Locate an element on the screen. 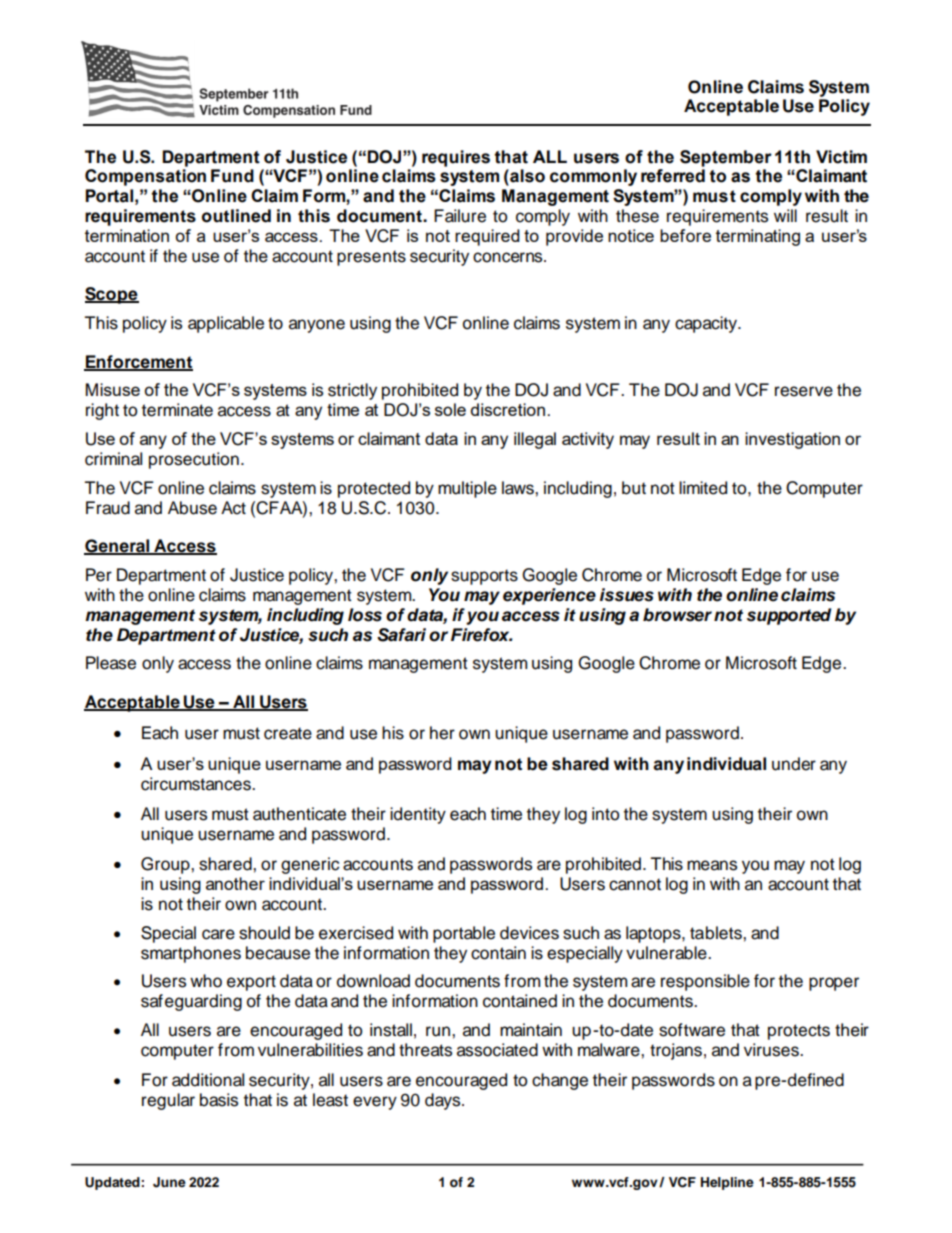 The width and height of the screenshot is (952, 1233). Safari is located at coordinates (401, 635).
